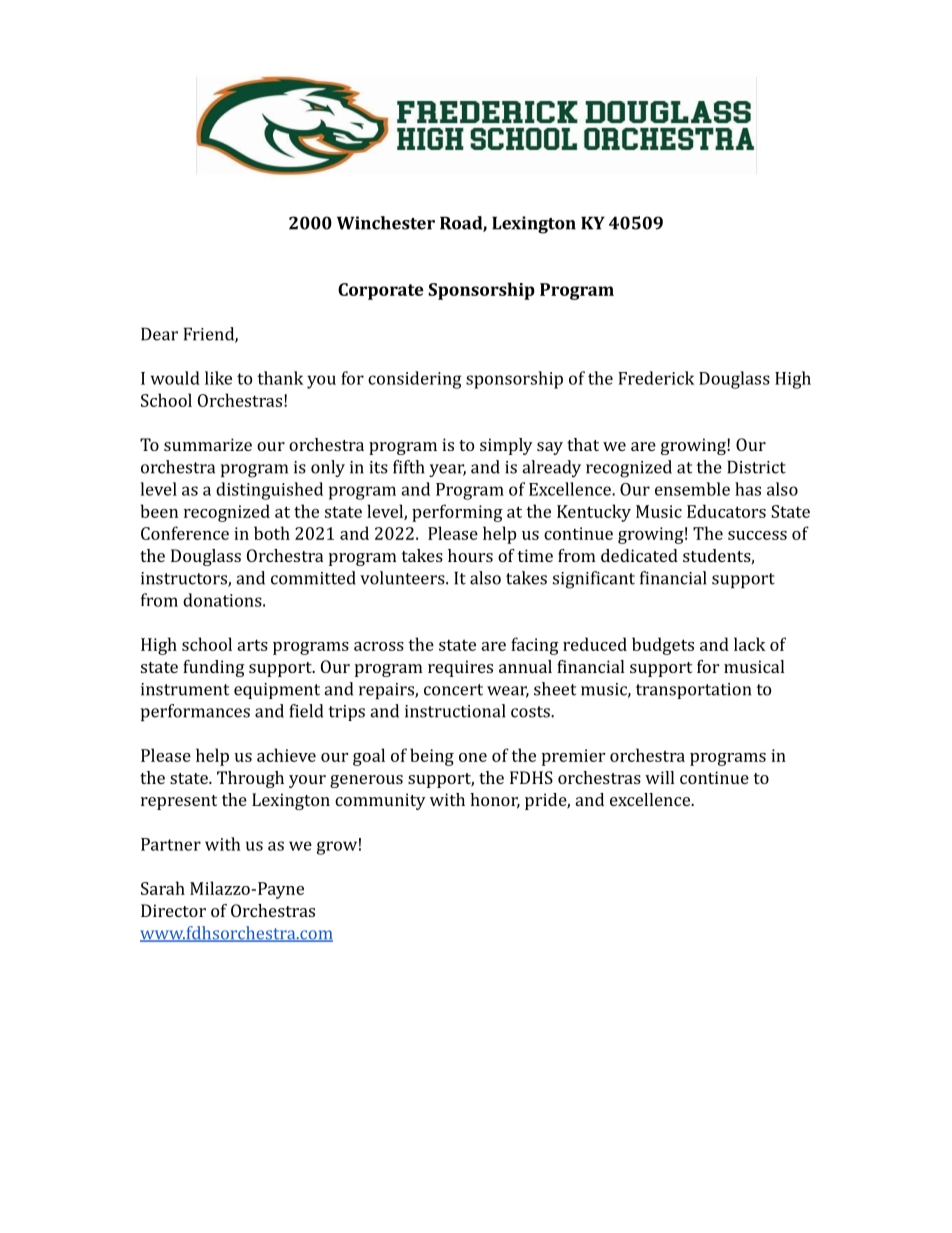 This document has height=1233, width=952. I want to click on Frederick, so click(656, 378).
